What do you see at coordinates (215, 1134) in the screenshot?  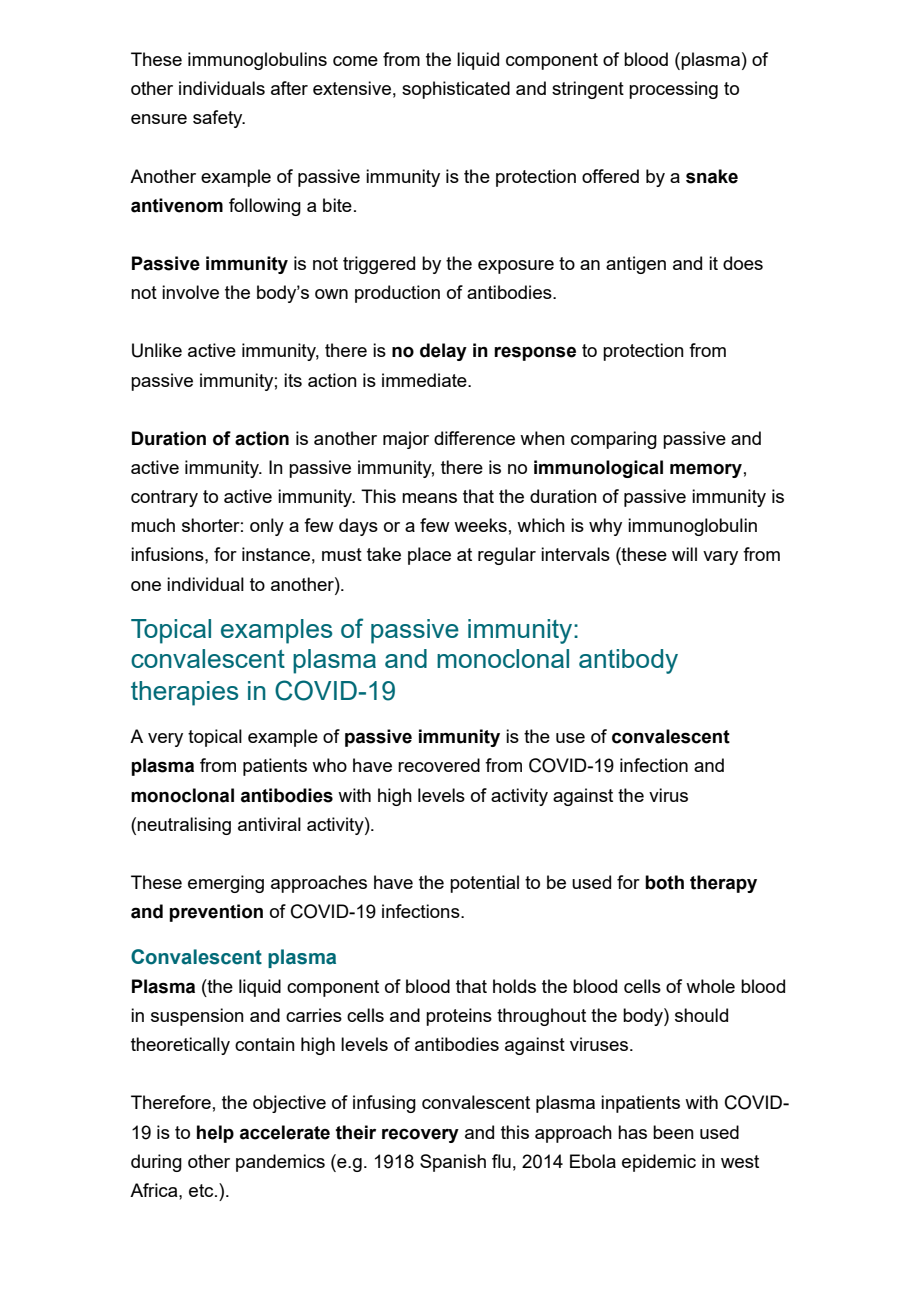 I see `help` at bounding box center [215, 1134].
